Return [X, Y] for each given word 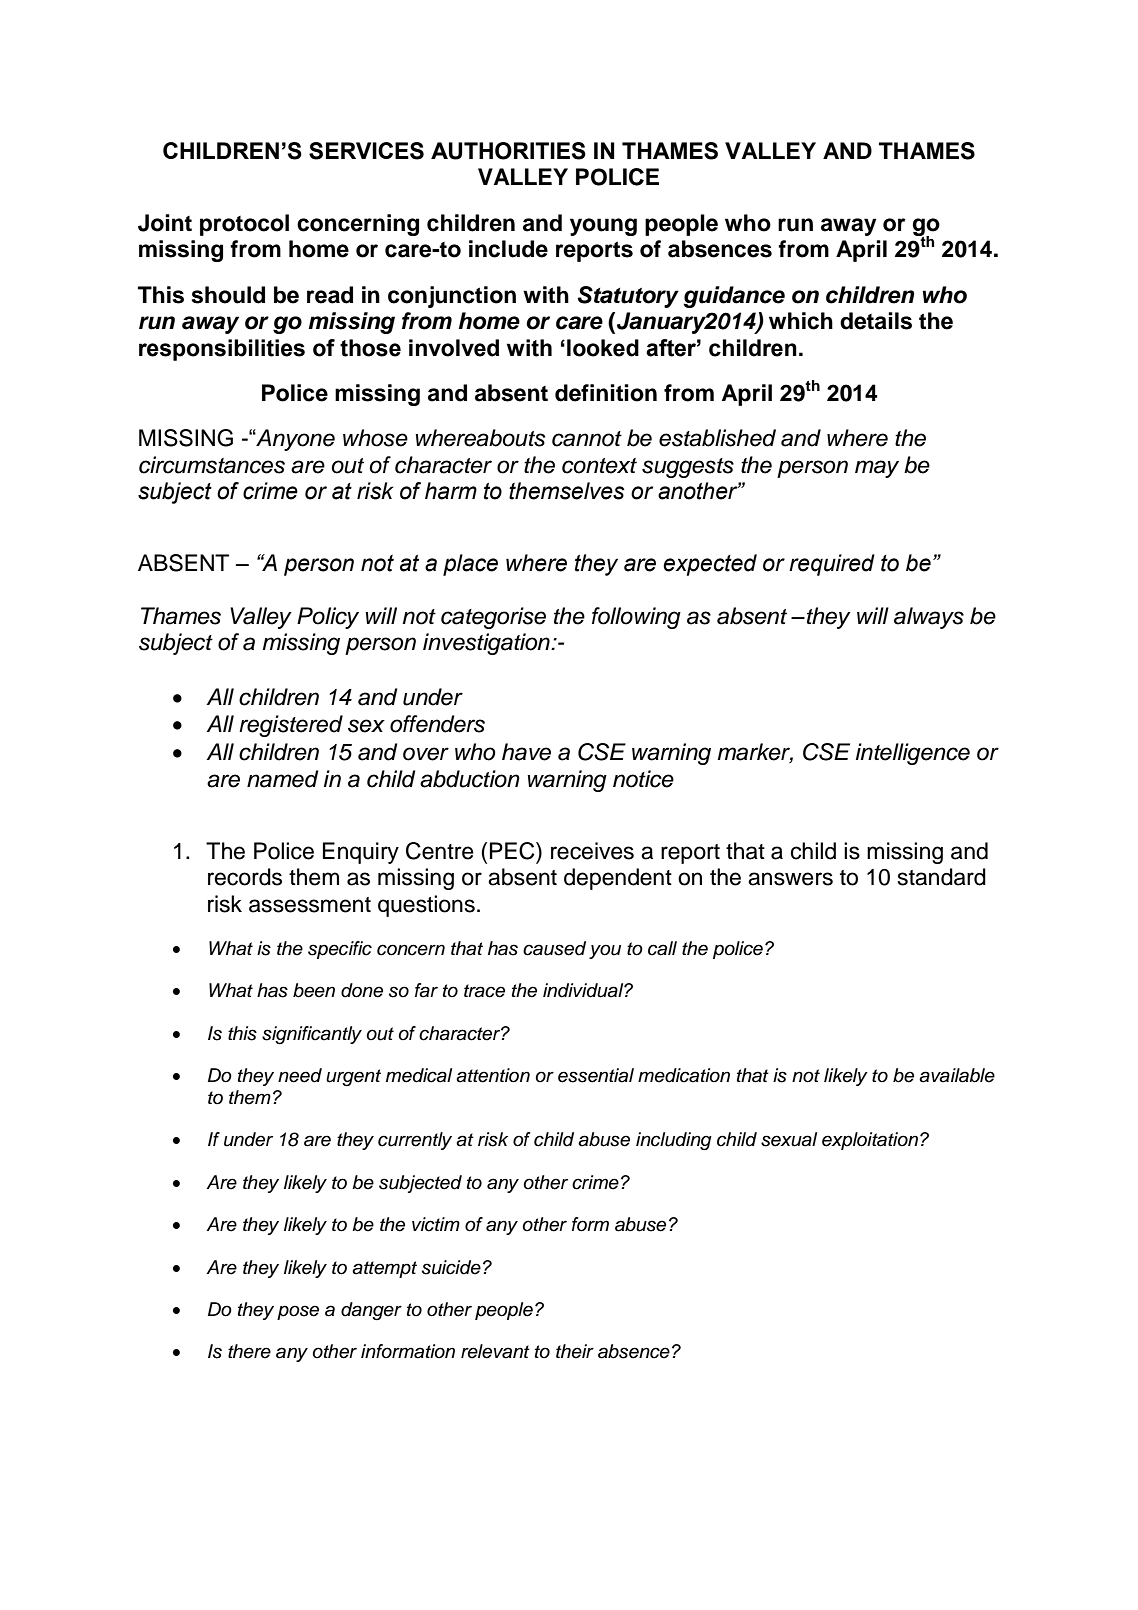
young [603, 227]
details [876, 321]
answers [790, 879]
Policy [328, 618]
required [832, 565]
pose [298, 1312]
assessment [310, 905]
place [470, 565]
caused [554, 948]
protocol [244, 225]
